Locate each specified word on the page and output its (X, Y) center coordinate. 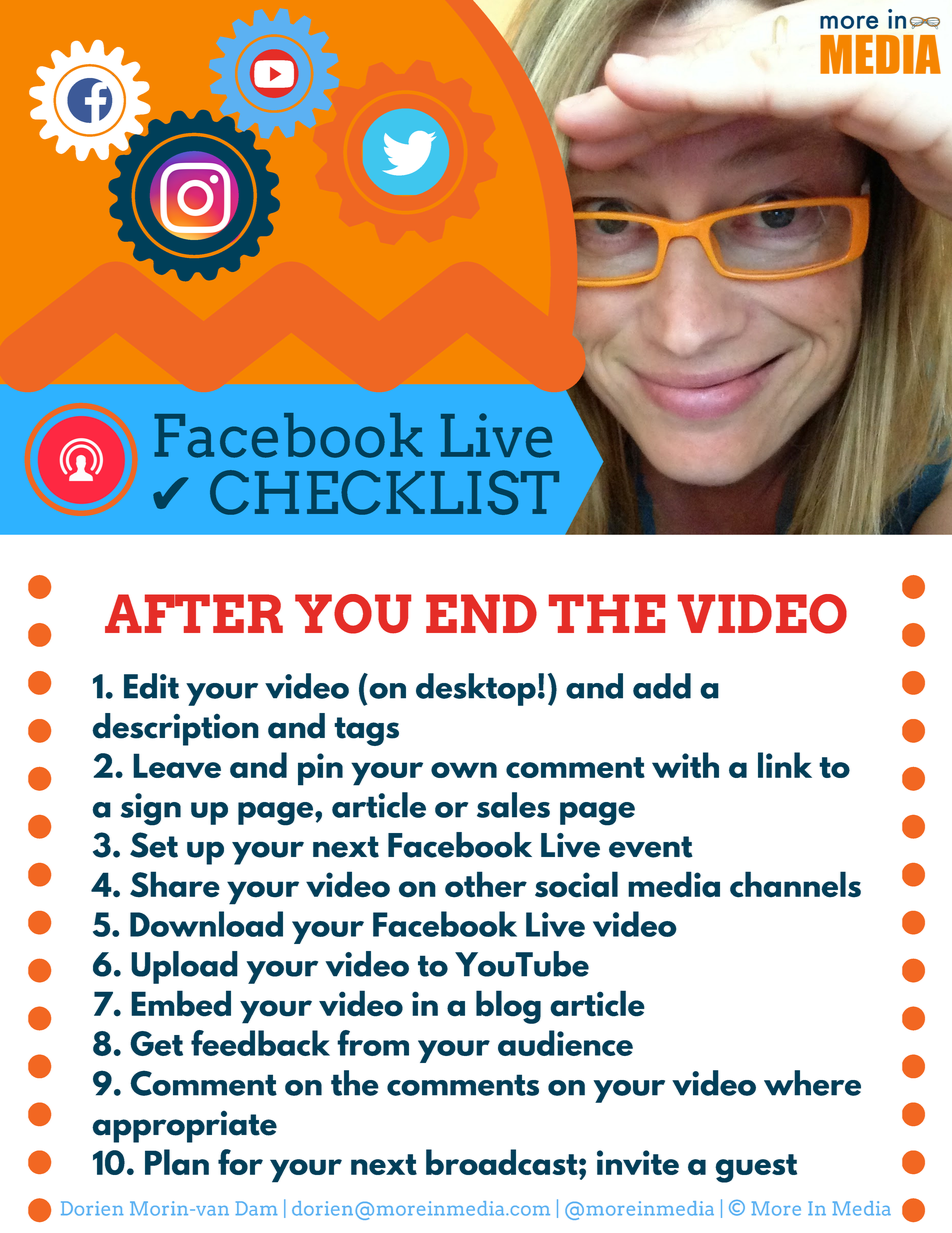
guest (756, 1168)
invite (638, 1162)
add (662, 686)
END (481, 613)
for (240, 1162)
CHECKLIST (384, 492)
